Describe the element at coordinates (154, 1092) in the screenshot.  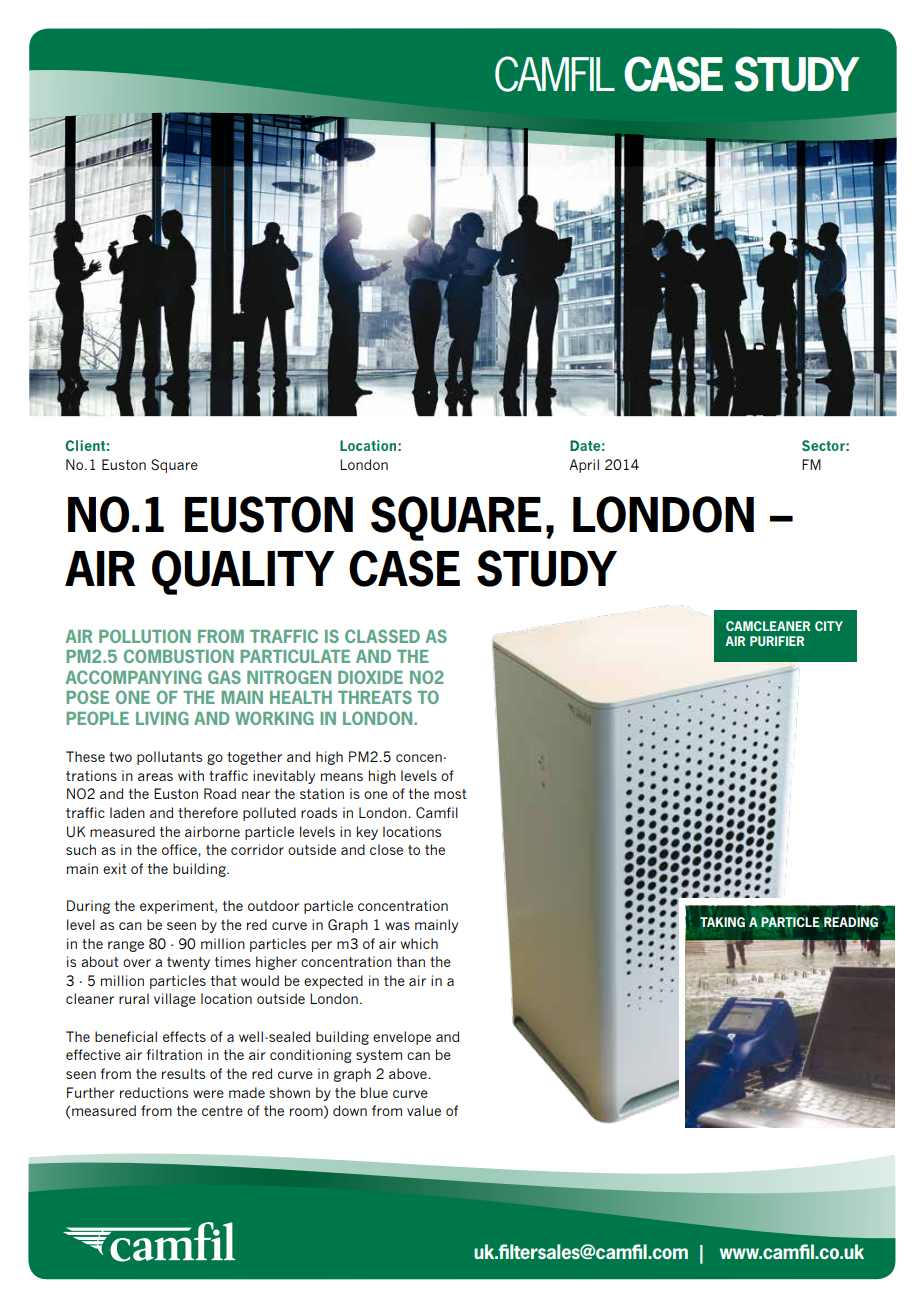
I see `reductions` at that location.
